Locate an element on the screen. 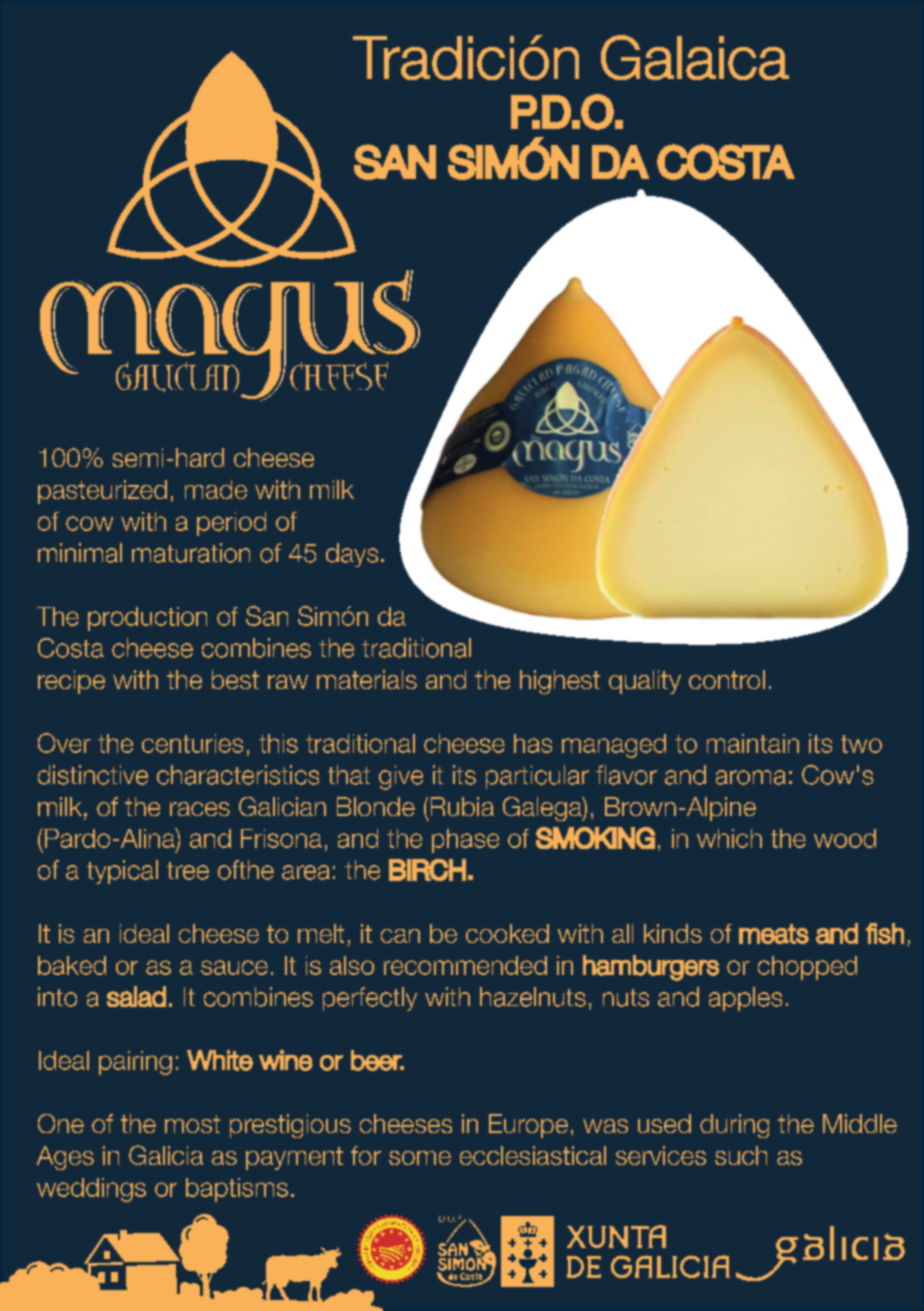 The width and height of the screenshot is (924, 1311). pasteurized is located at coordinates (102, 492).
